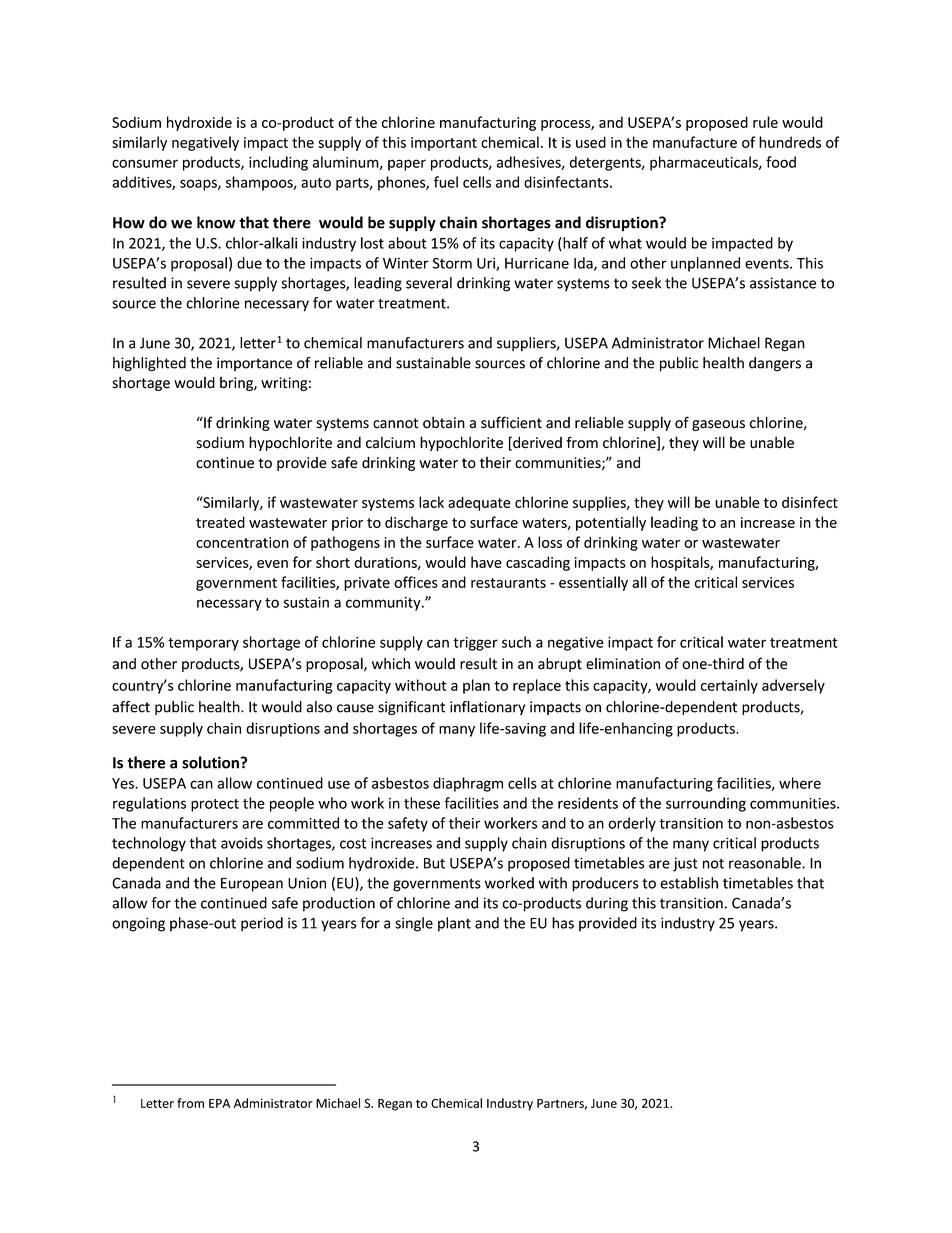 The image size is (952, 1233). What do you see at coordinates (203, 644) in the screenshot?
I see `temporary` at bounding box center [203, 644].
